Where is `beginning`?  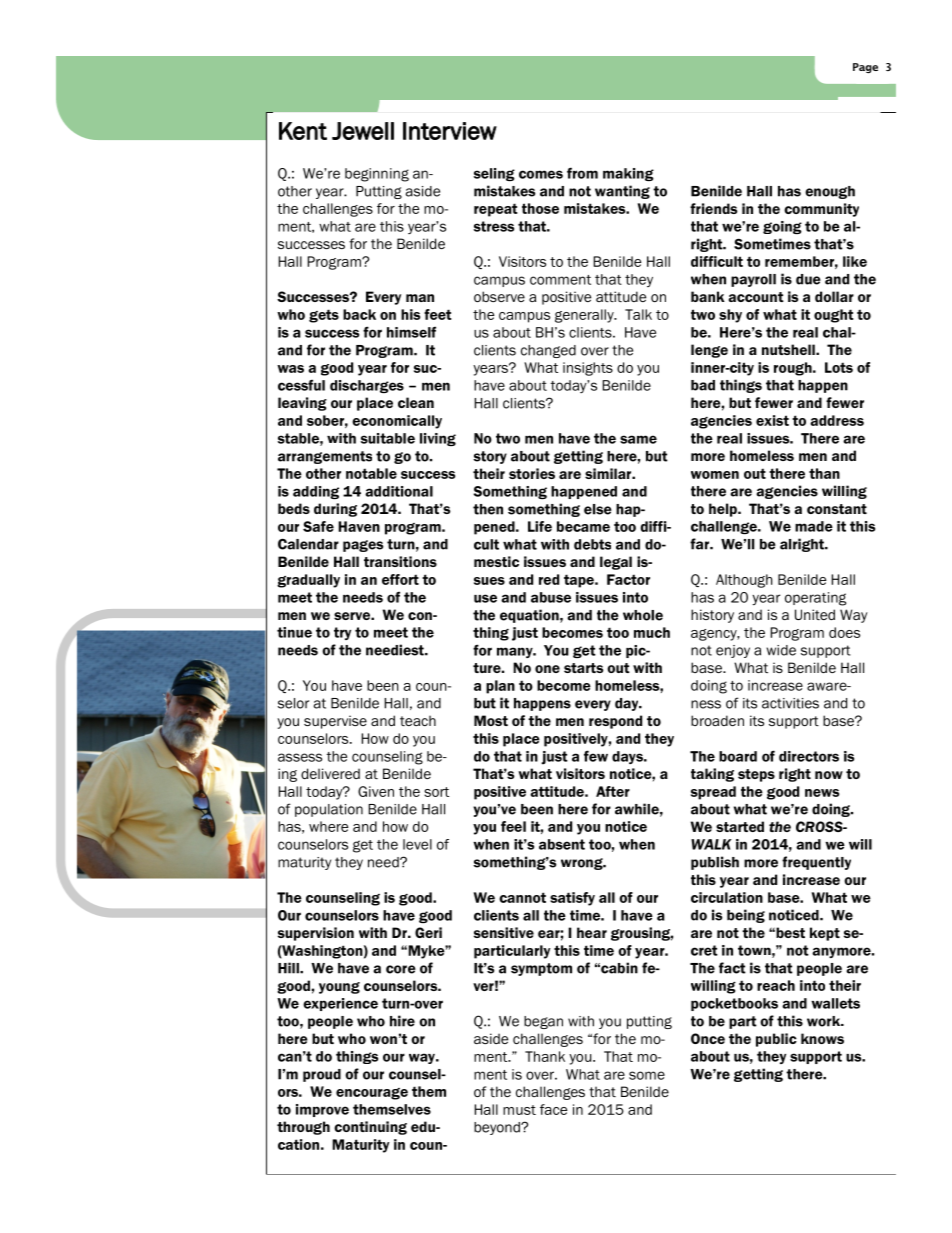
beginning is located at coordinates (377, 175).
